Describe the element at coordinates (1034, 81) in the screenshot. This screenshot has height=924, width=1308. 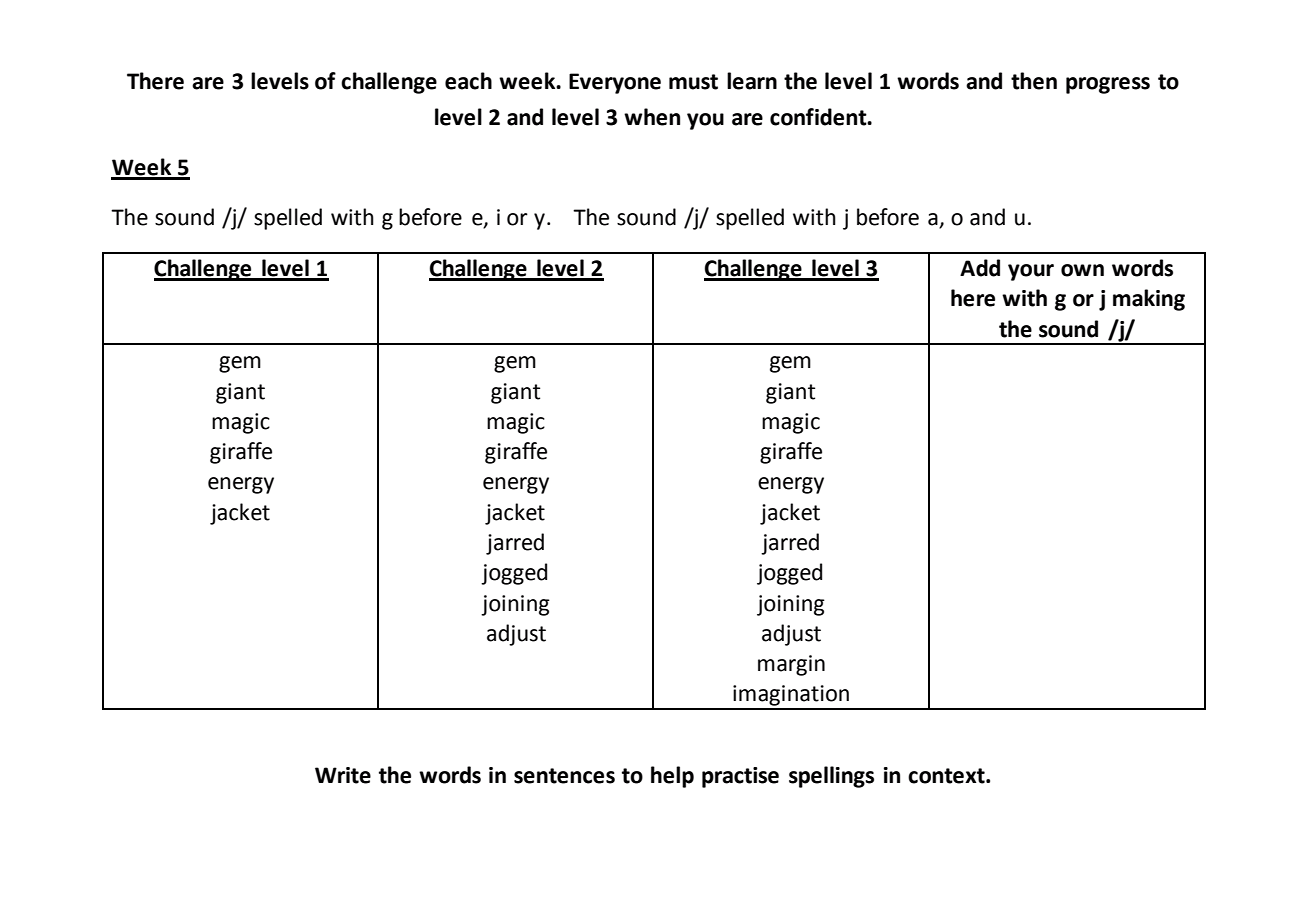
I see `then` at that location.
